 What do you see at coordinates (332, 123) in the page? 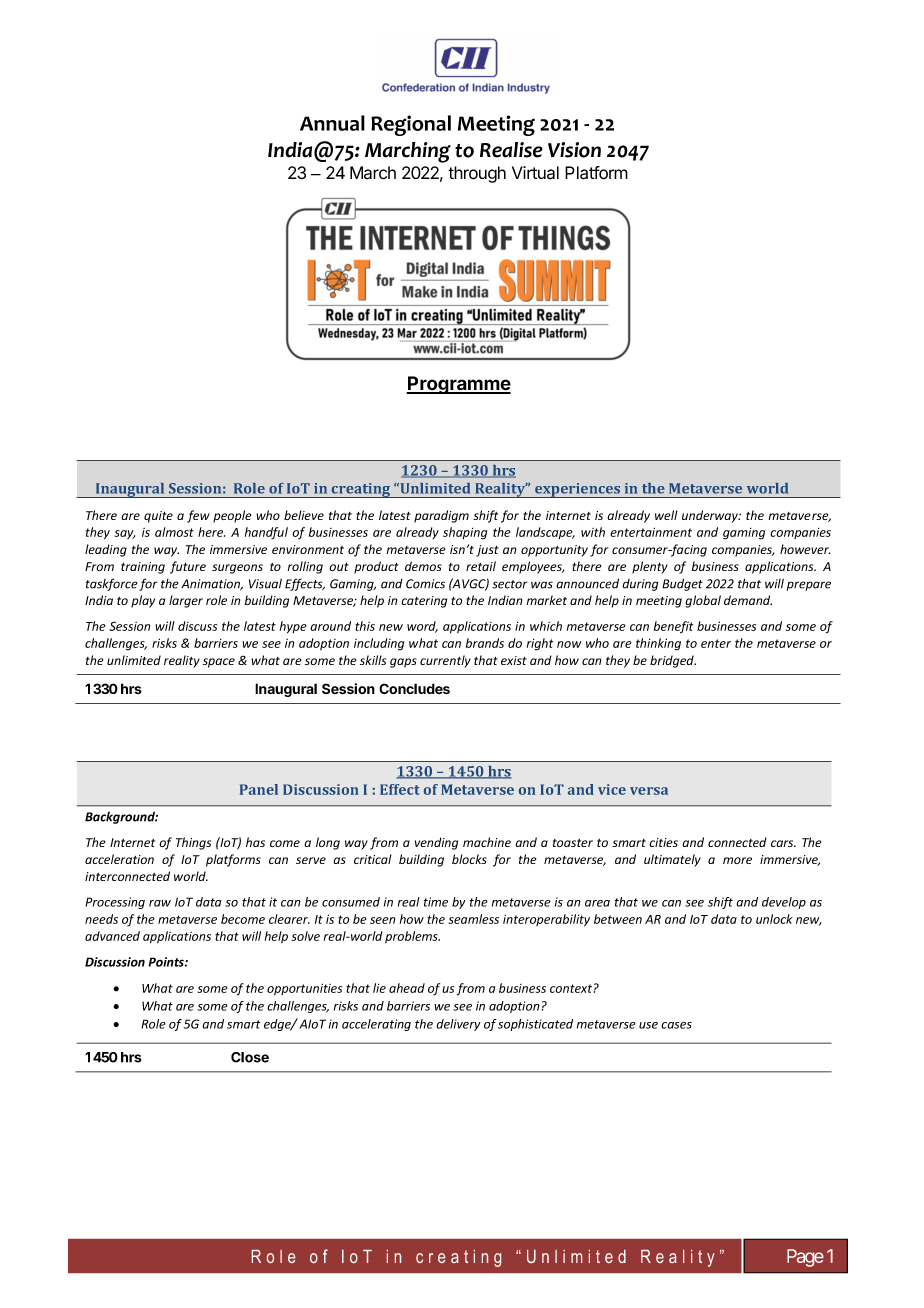
I see `Annual` at bounding box center [332, 123].
